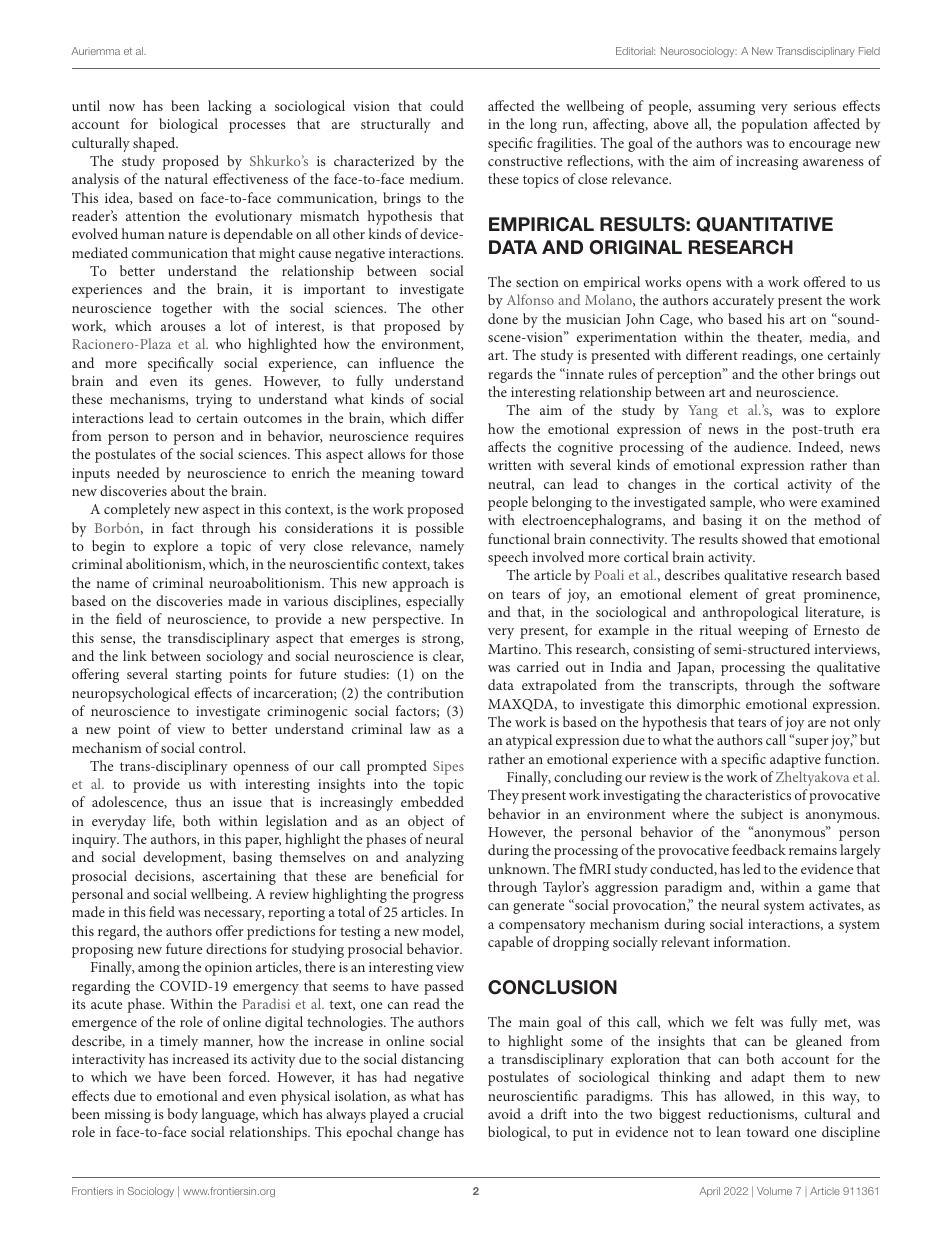 This image has height=1247, width=952. Describe the element at coordinates (135, 655) in the image. I see `link` at that location.
